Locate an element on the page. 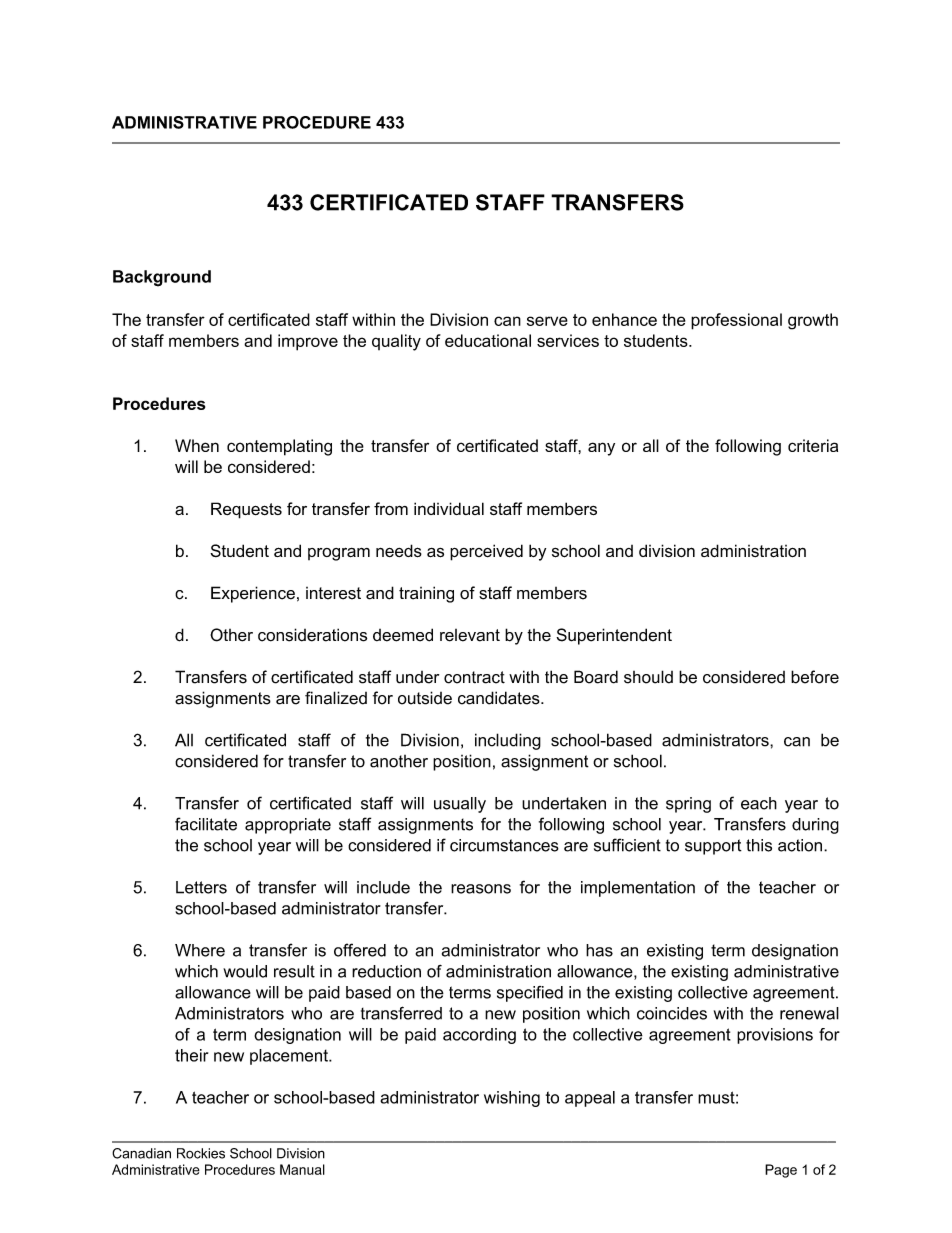 The height and width of the page is (1233, 952). perceived is located at coordinates (486, 552).
